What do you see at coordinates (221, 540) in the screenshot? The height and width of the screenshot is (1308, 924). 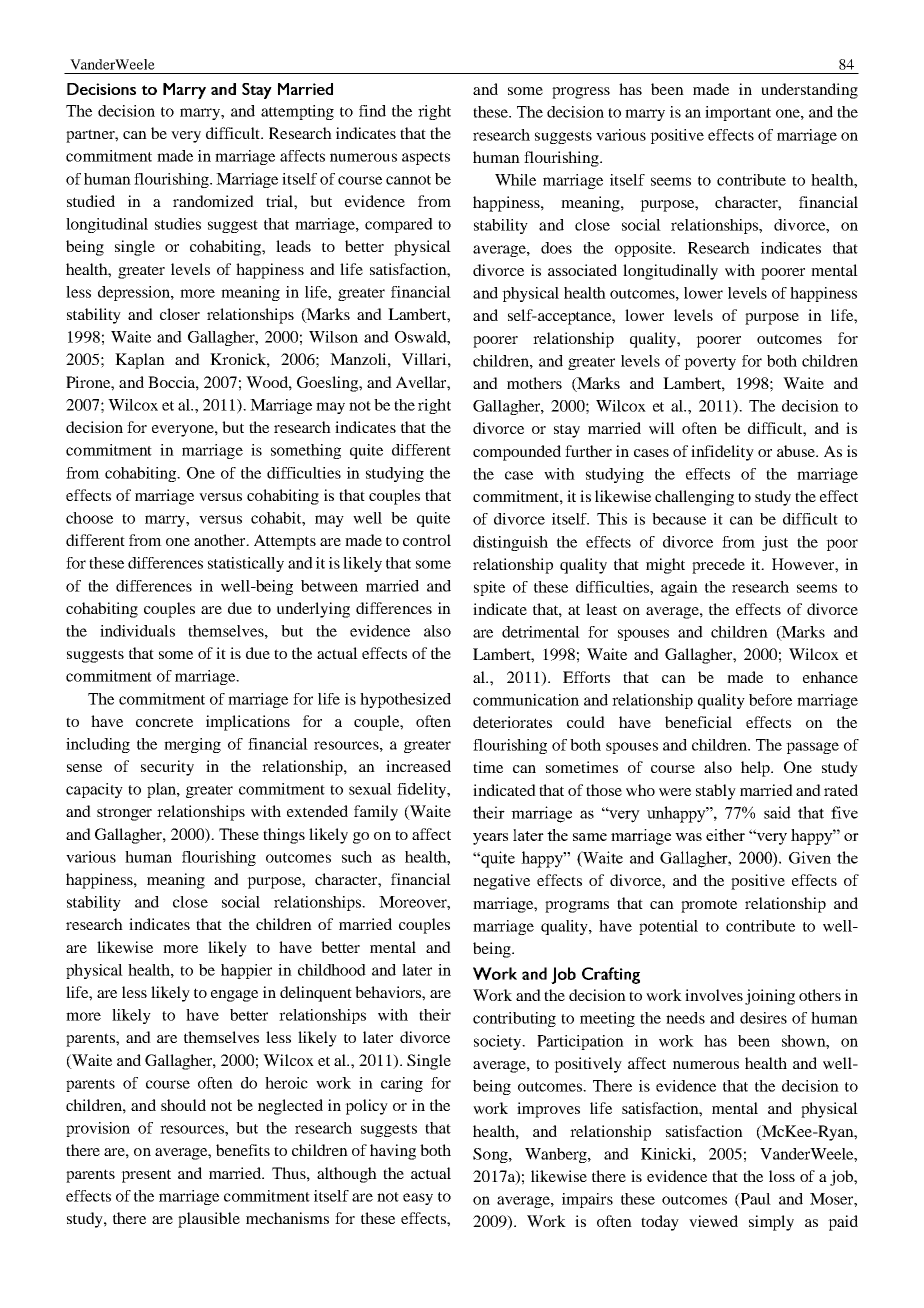 I see `another` at bounding box center [221, 540].
